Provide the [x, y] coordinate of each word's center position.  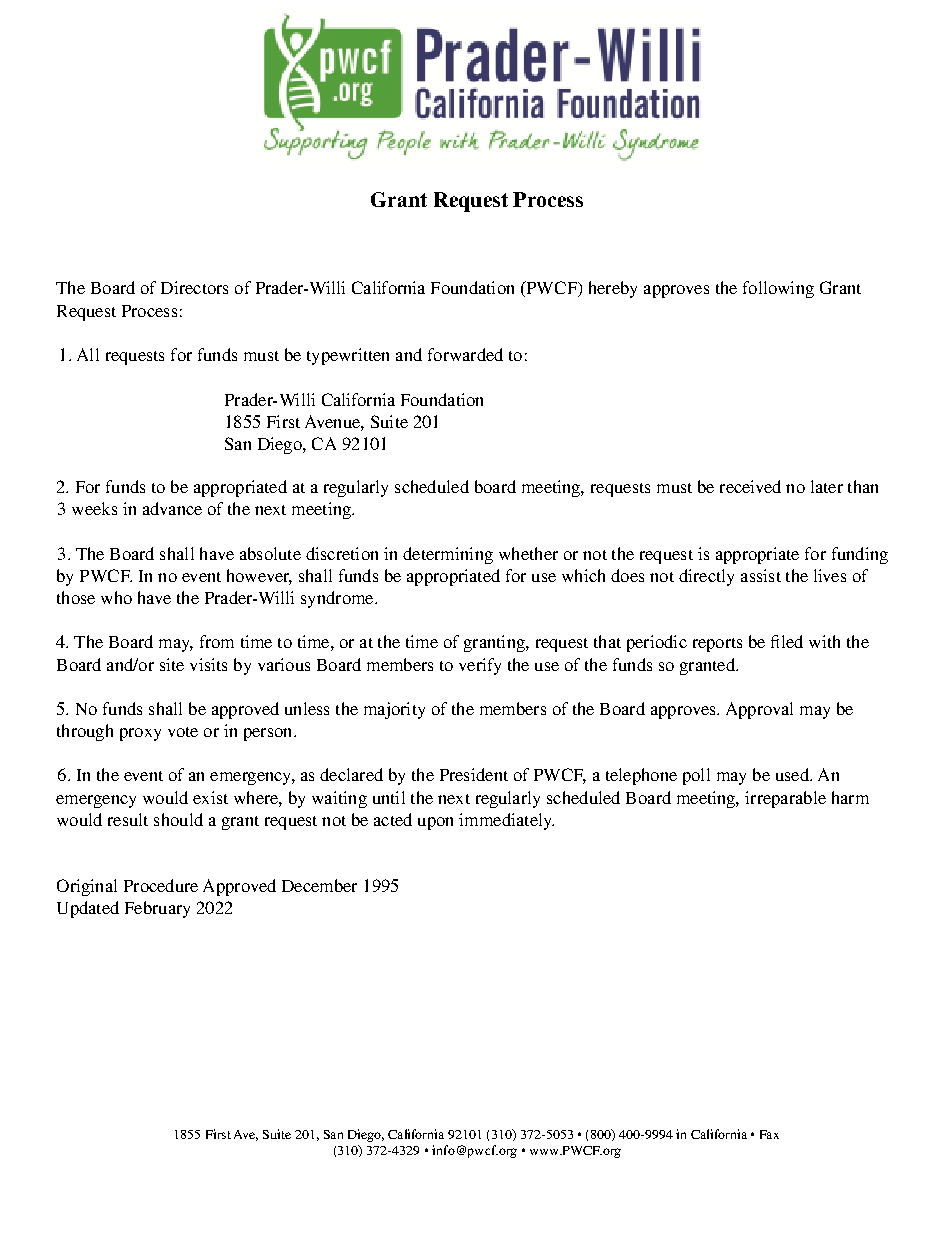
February [157, 909]
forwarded [465, 354]
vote [183, 732]
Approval [759, 710]
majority [394, 710]
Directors [194, 287]
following [778, 289]
